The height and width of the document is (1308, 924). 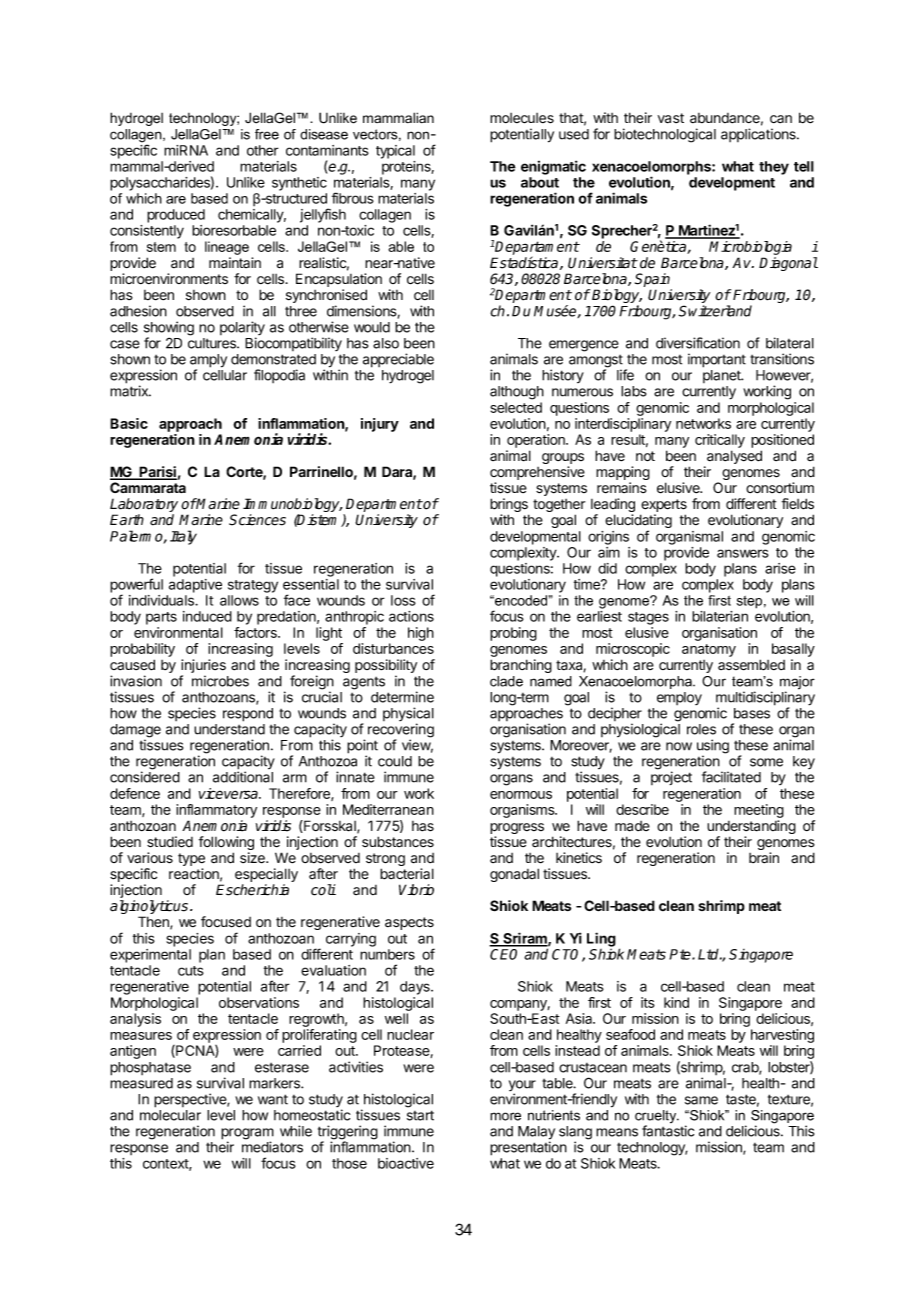 What do you see at coordinates (420, 1115) in the document?
I see `start` at bounding box center [420, 1115].
